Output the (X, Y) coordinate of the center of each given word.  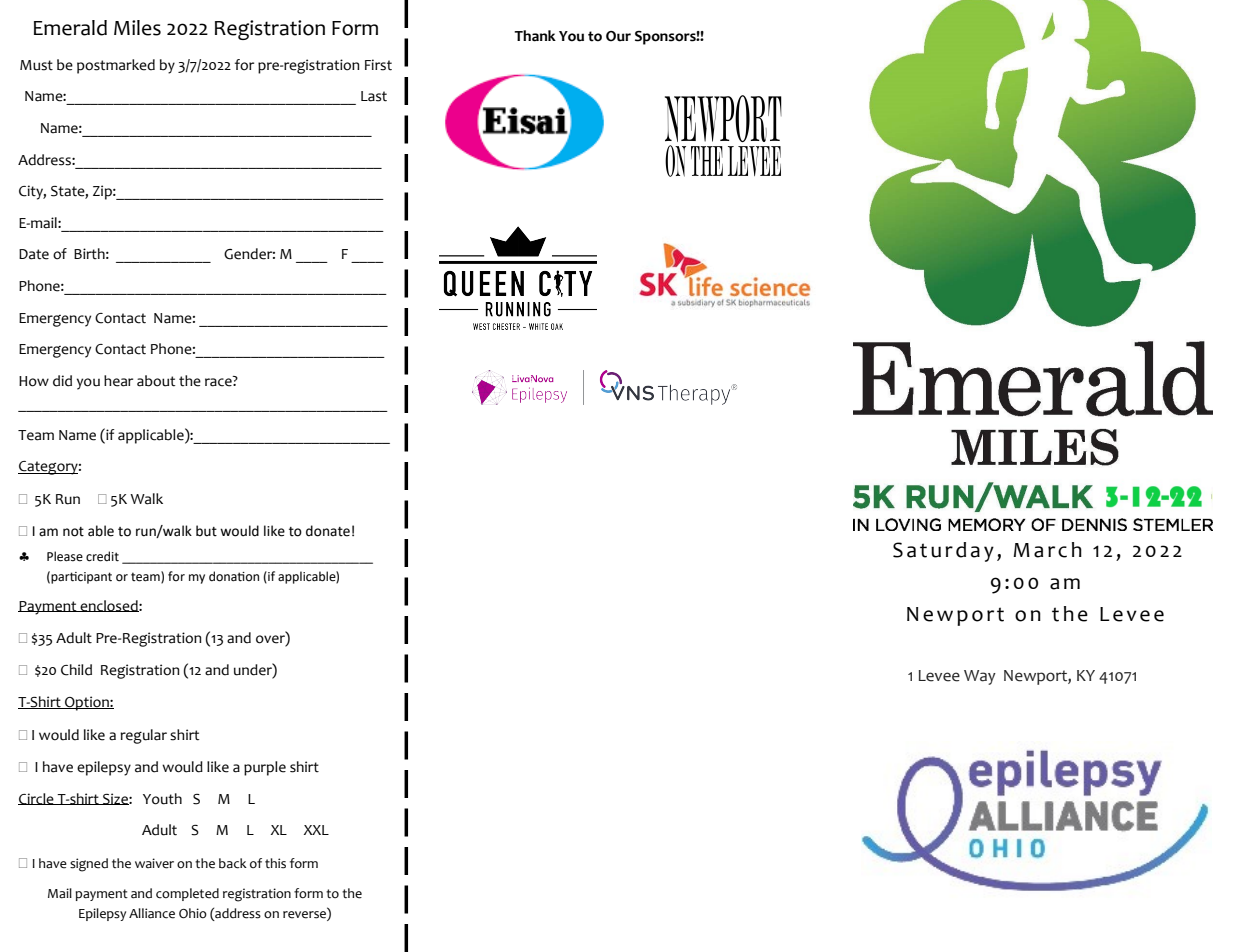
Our (618, 36)
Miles (137, 28)
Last (374, 96)
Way (980, 677)
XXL (316, 830)
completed (187, 894)
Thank (535, 36)
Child (76, 670)
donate (328, 531)
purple (265, 768)
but (206, 531)
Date (34, 254)
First (378, 65)
